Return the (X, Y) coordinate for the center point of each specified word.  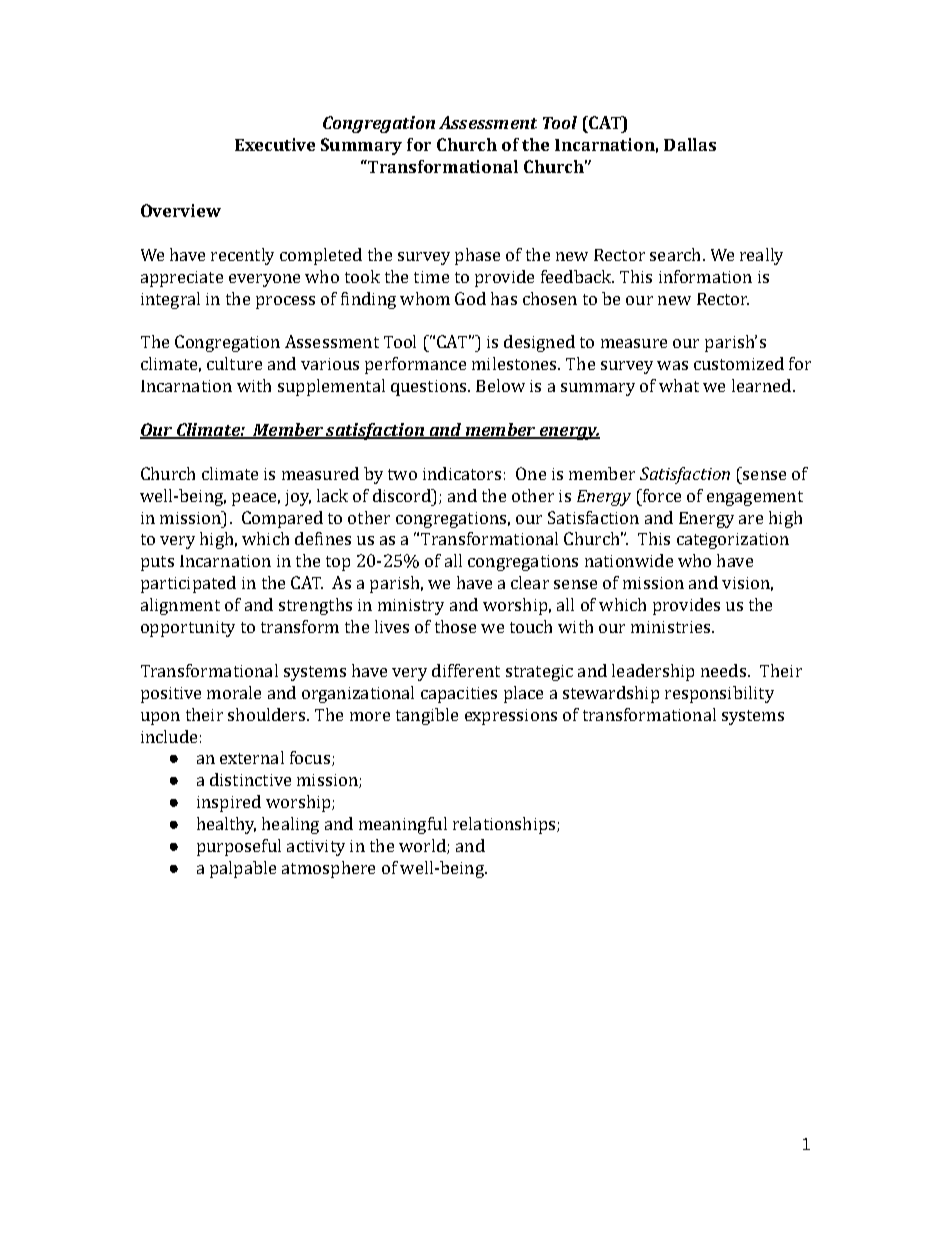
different (466, 670)
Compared (282, 519)
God (470, 298)
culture (234, 363)
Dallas (690, 144)
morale (234, 692)
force (661, 495)
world (423, 846)
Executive (275, 144)
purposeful (239, 847)
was (672, 365)
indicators (462, 473)
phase (477, 256)
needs (725, 670)
